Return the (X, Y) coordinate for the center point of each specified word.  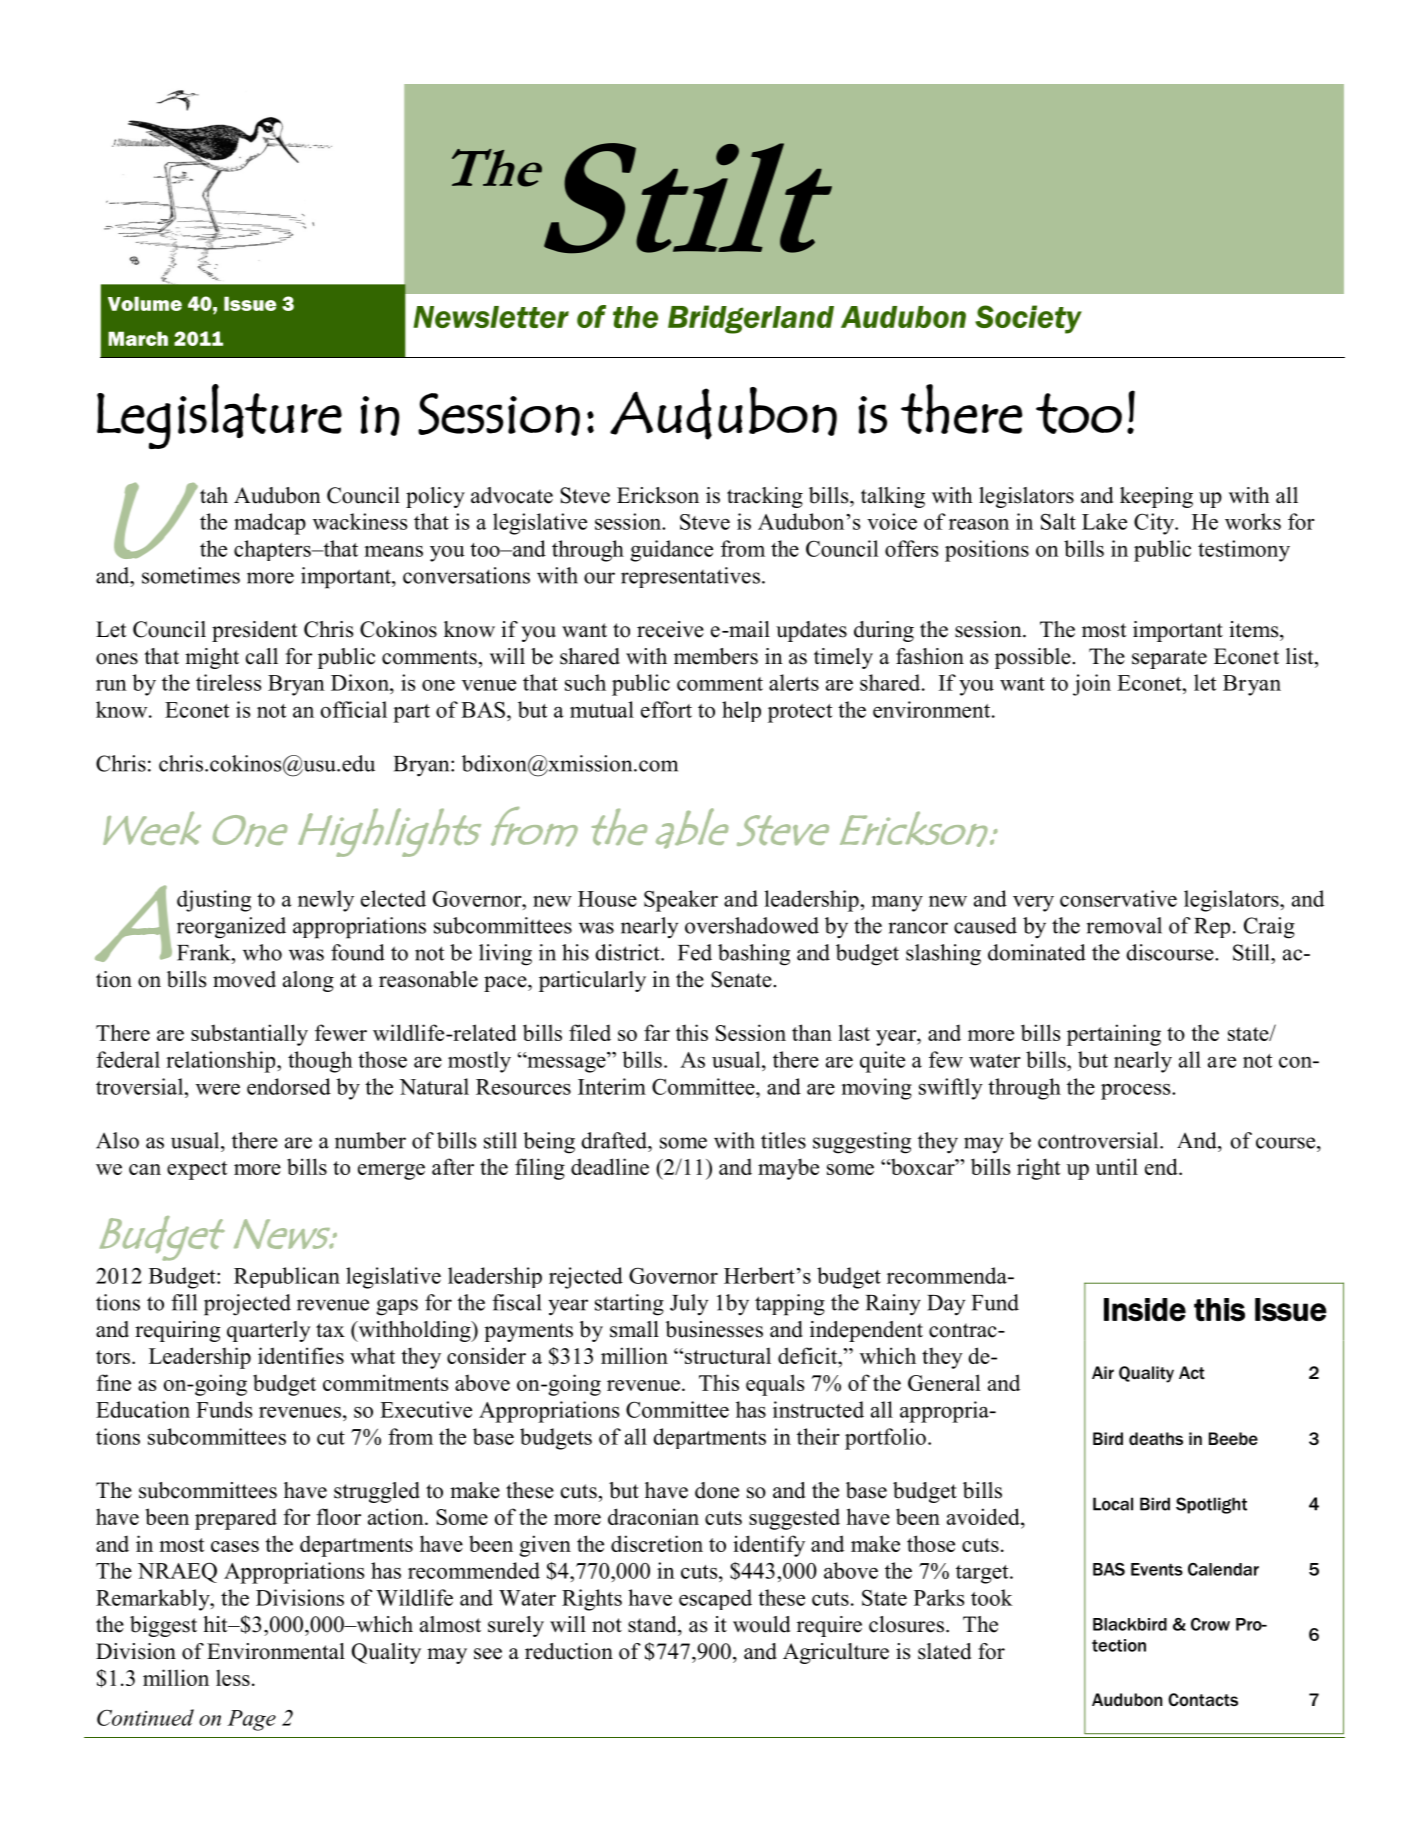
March (138, 338)
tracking (765, 497)
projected (247, 1305)
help (741, 711)
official (353, 709)
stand (653, 1624)
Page (251, 1720)
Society (1028, 319)
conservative (1118, 898)
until (1116, 1166)
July (689, 1305)
